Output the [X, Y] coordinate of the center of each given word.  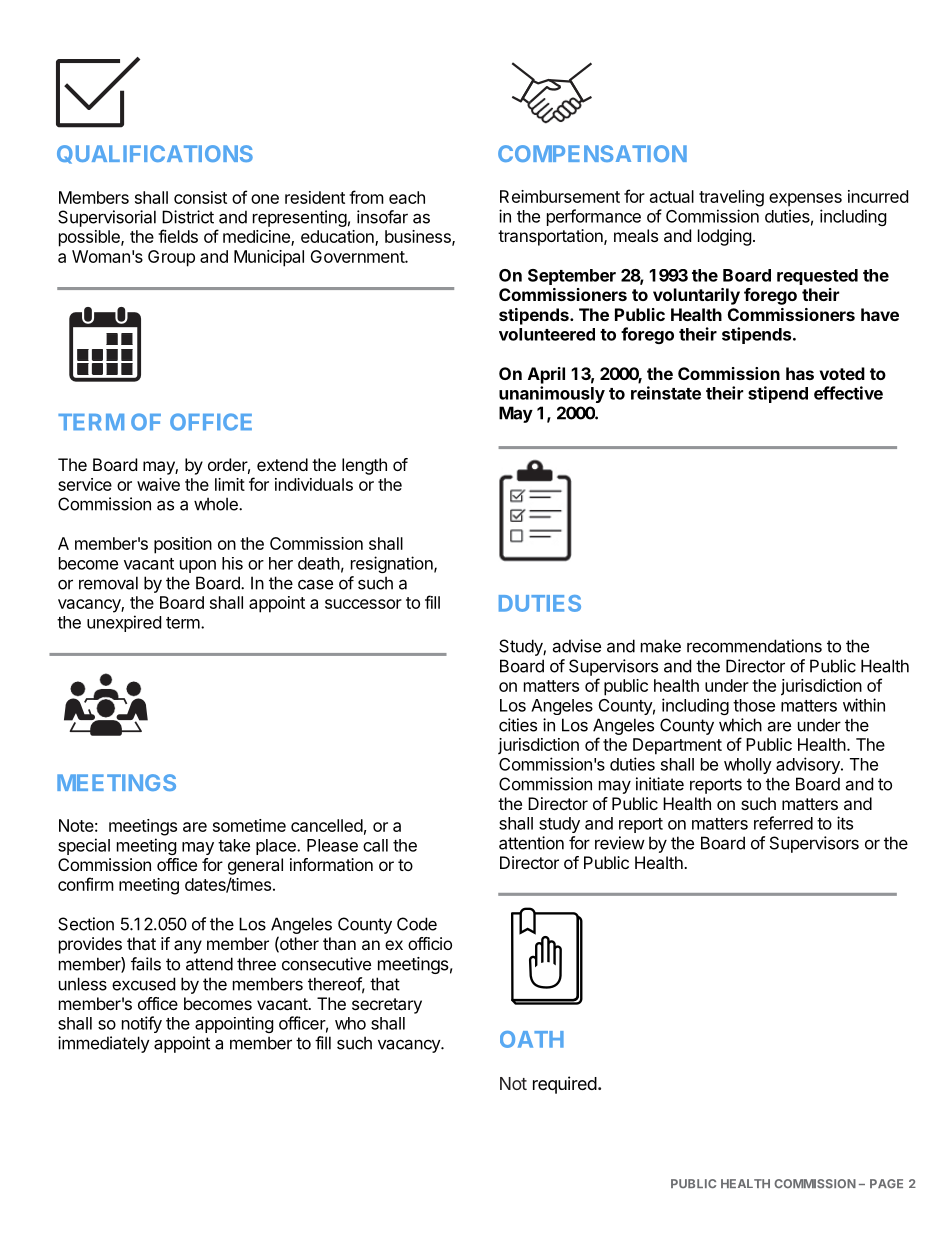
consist [200, 197]
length [364, 466]
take [234, 845]
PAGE [886, 1183]
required [565, 1085]
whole [217, 504]
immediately [104, 1044]
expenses [805, 200]
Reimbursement [560, 196]
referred [783, 823]
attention [531, 843]
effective [848, 393]
